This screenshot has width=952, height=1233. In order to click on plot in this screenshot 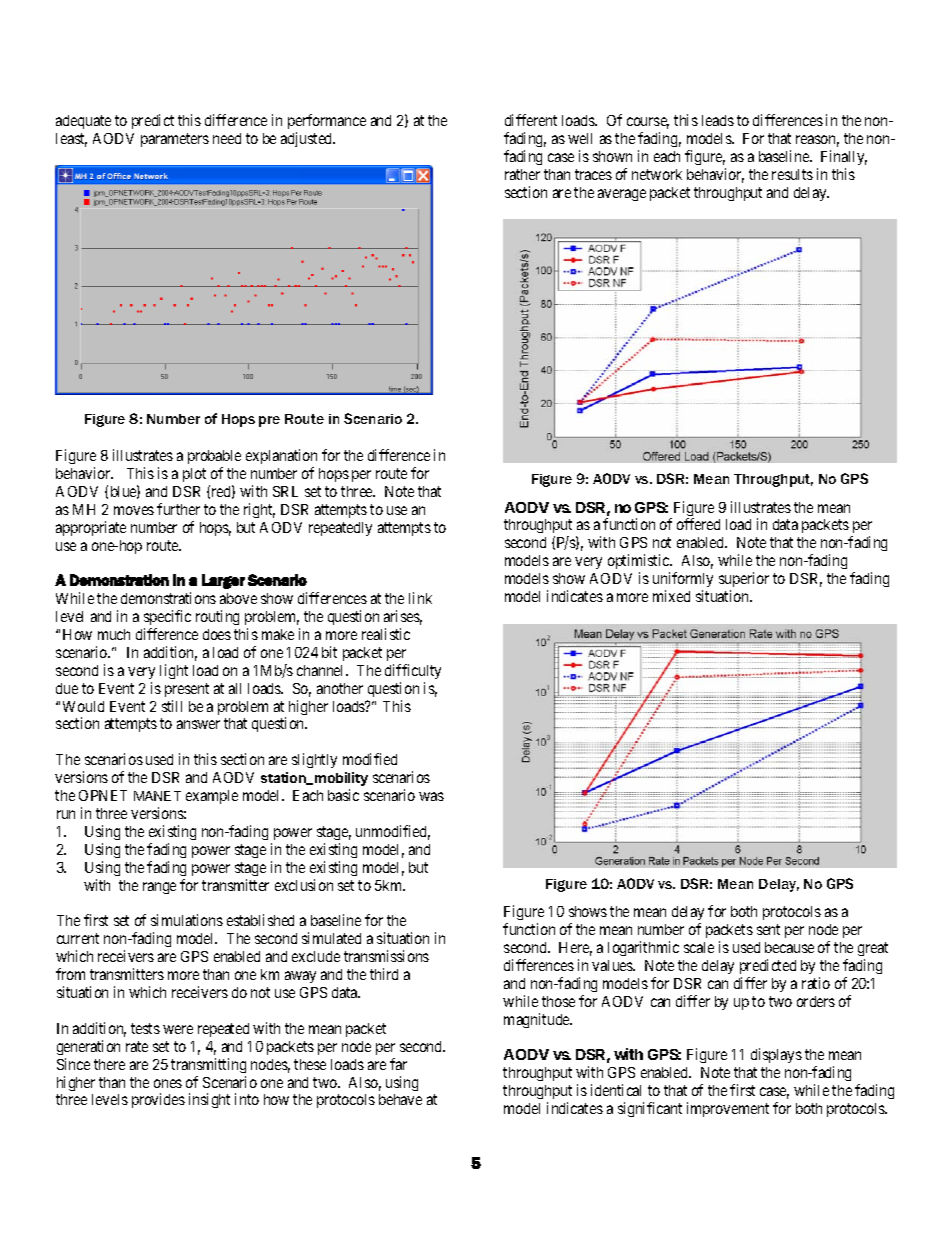, I will do `click(194, 475)`.
